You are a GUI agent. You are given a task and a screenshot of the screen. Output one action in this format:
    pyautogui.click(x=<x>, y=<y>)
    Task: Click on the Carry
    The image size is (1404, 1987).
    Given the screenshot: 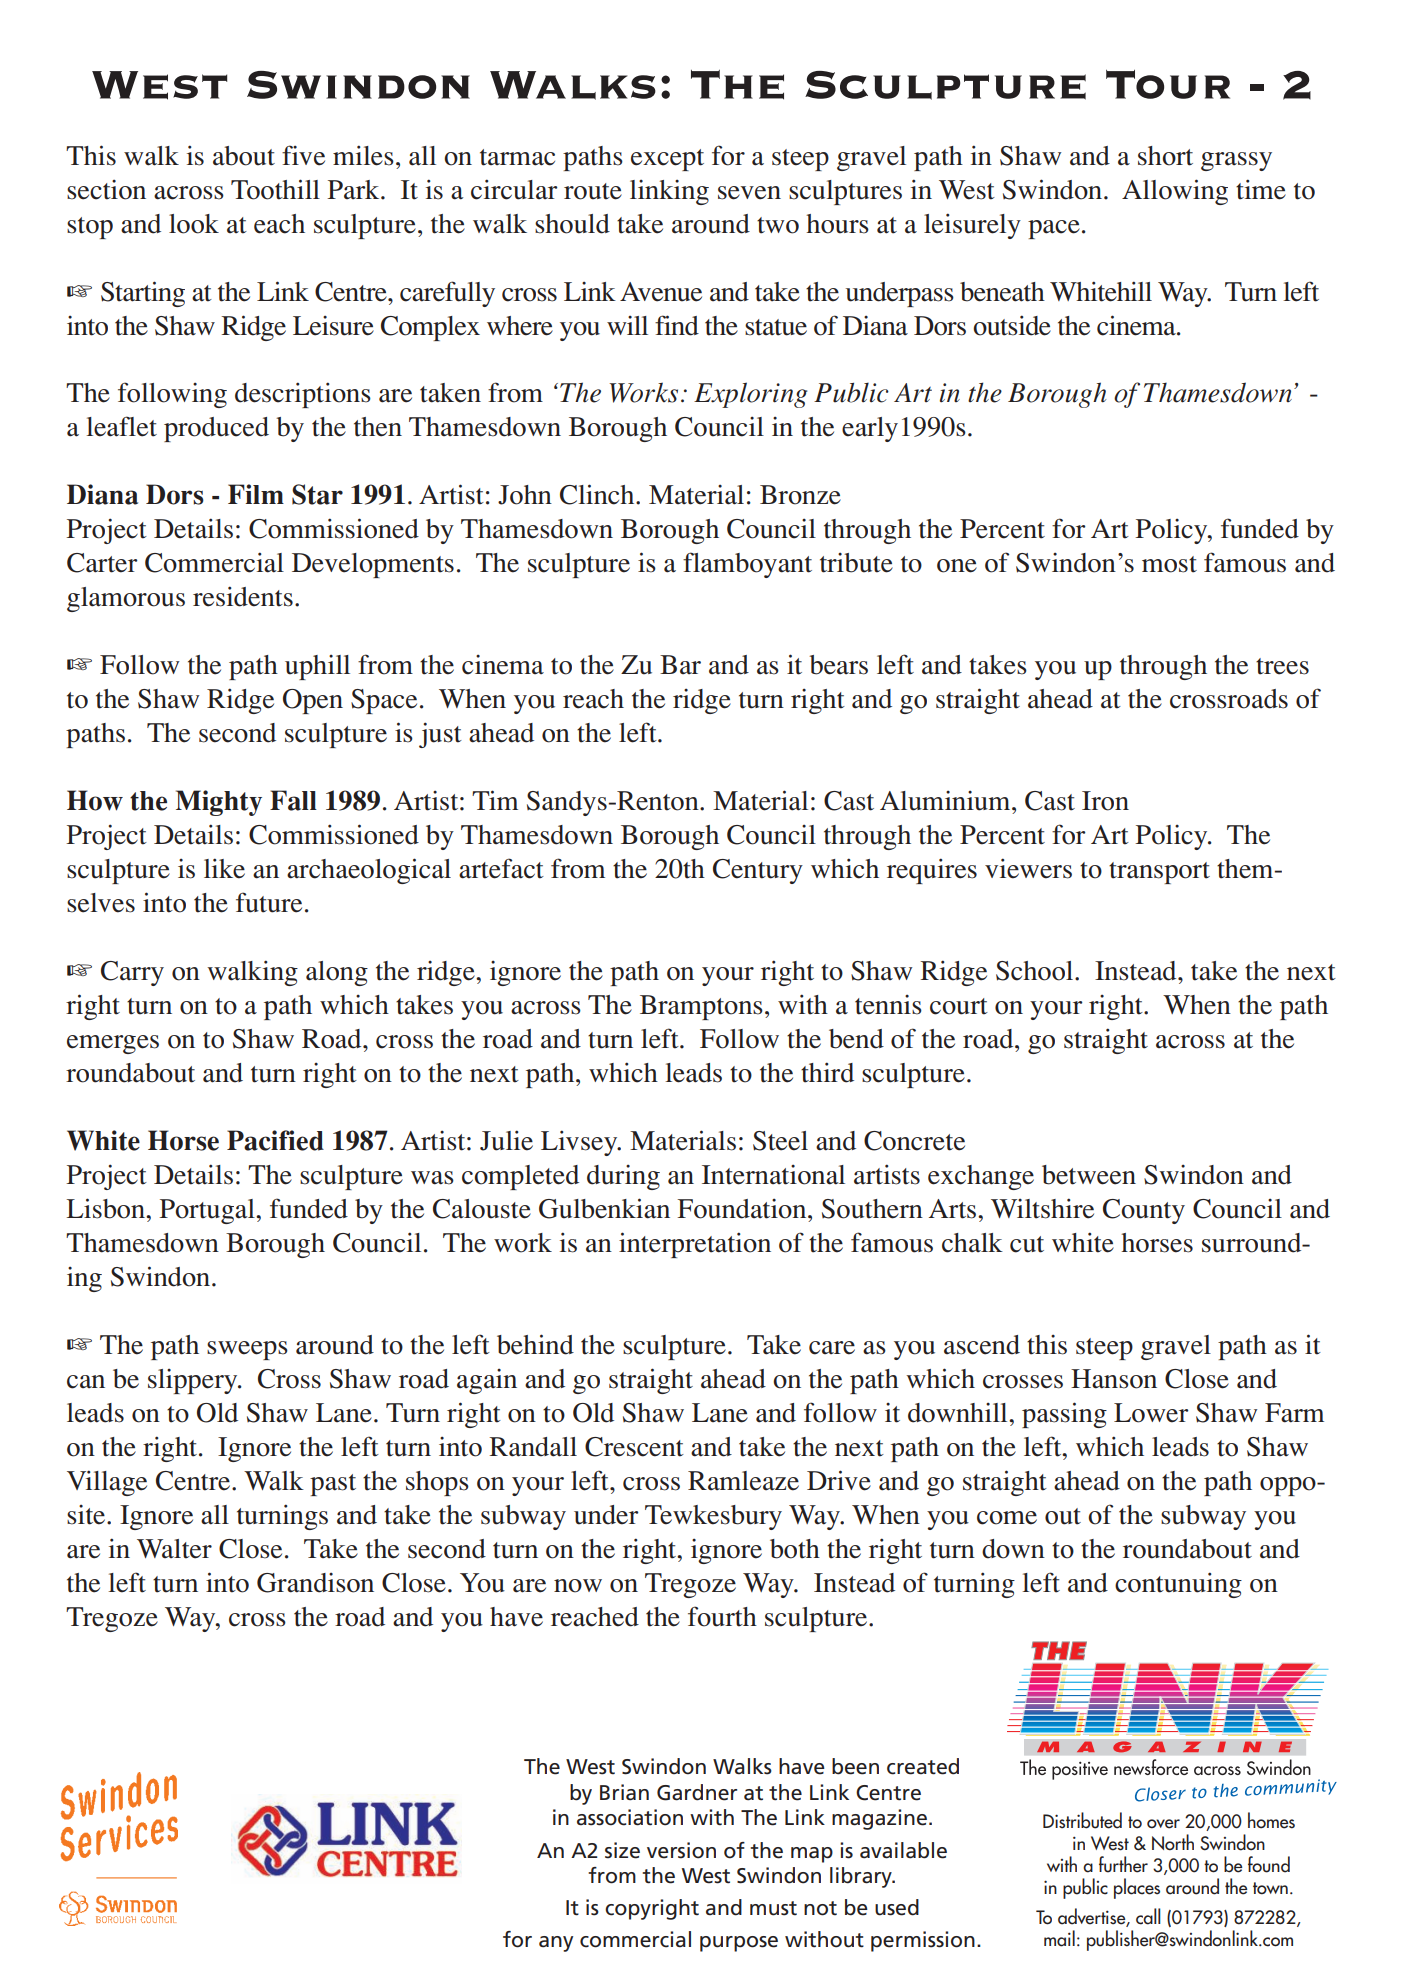 What is the action you would take?
    pyautogui.click(x=132, y=973)
